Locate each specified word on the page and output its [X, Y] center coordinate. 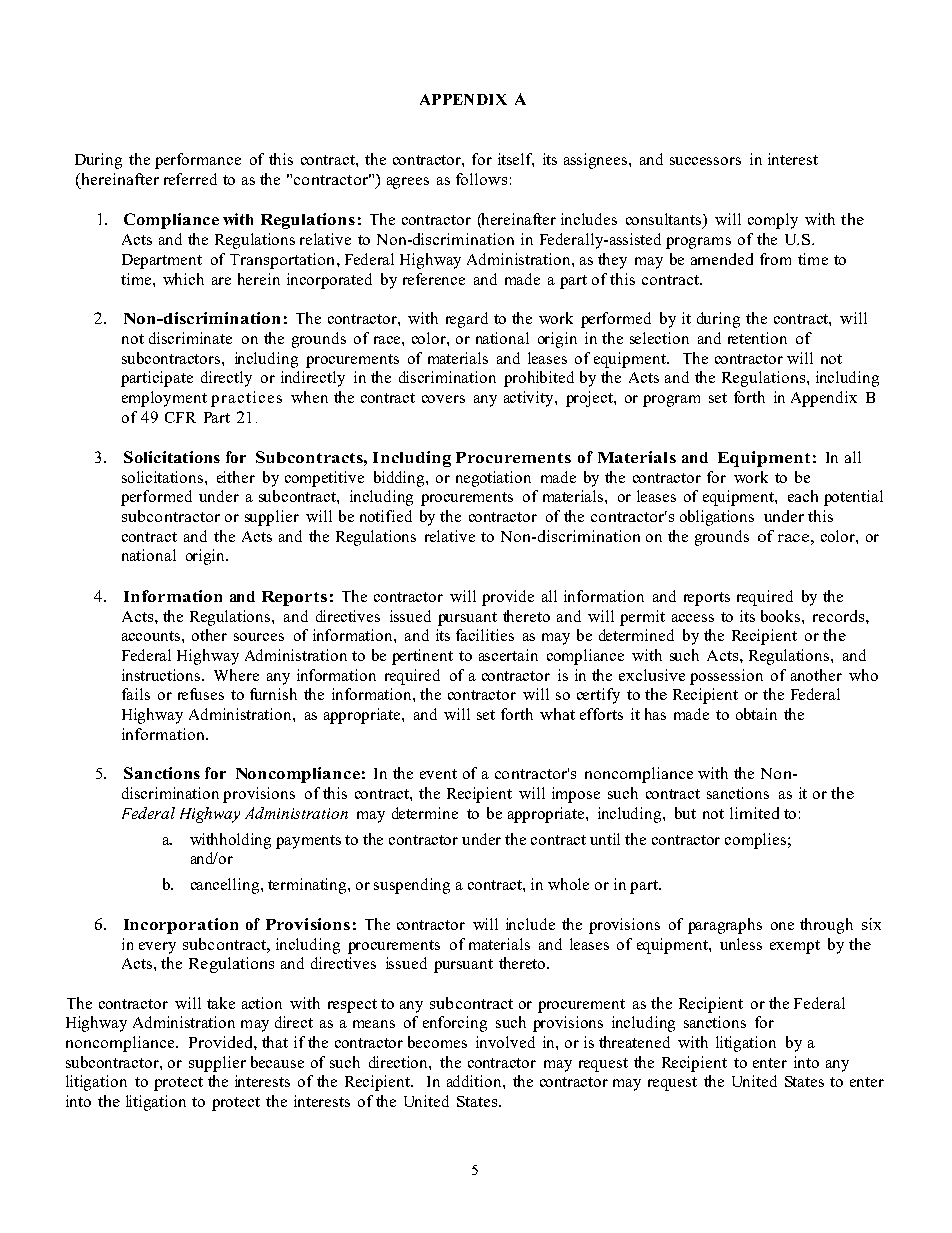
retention [757, 338]
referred [190, 179]
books [782, 616]
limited [754, 813]
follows [481, 179]
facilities [485, 635]
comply [773, 221]
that [275, 1042]
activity [530, 399]
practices [246, 399]
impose [576, 795]
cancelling [226, 886]
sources [259, 637]
